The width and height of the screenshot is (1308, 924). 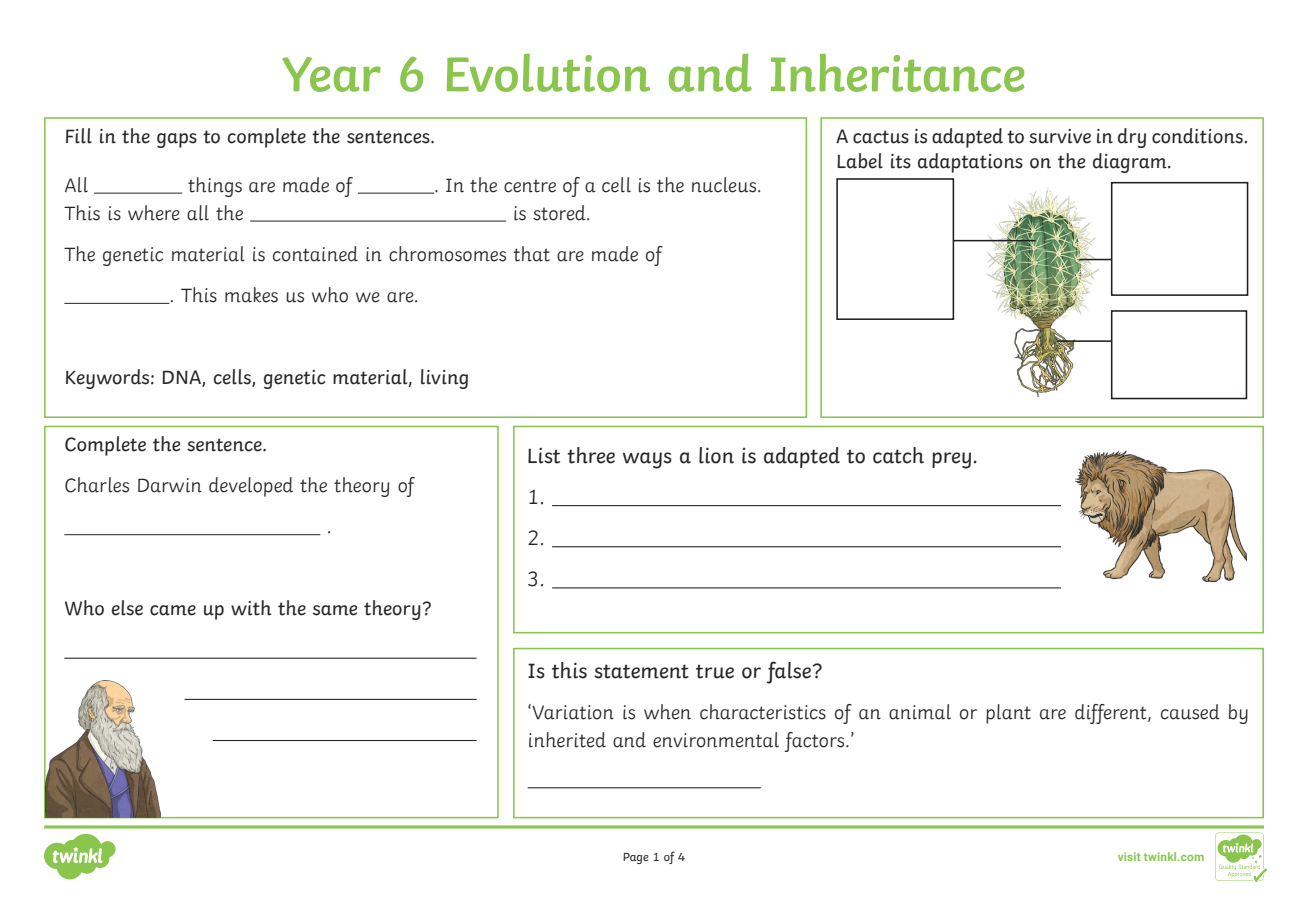 I want to click on survive, so click(x=1060, y=136).
